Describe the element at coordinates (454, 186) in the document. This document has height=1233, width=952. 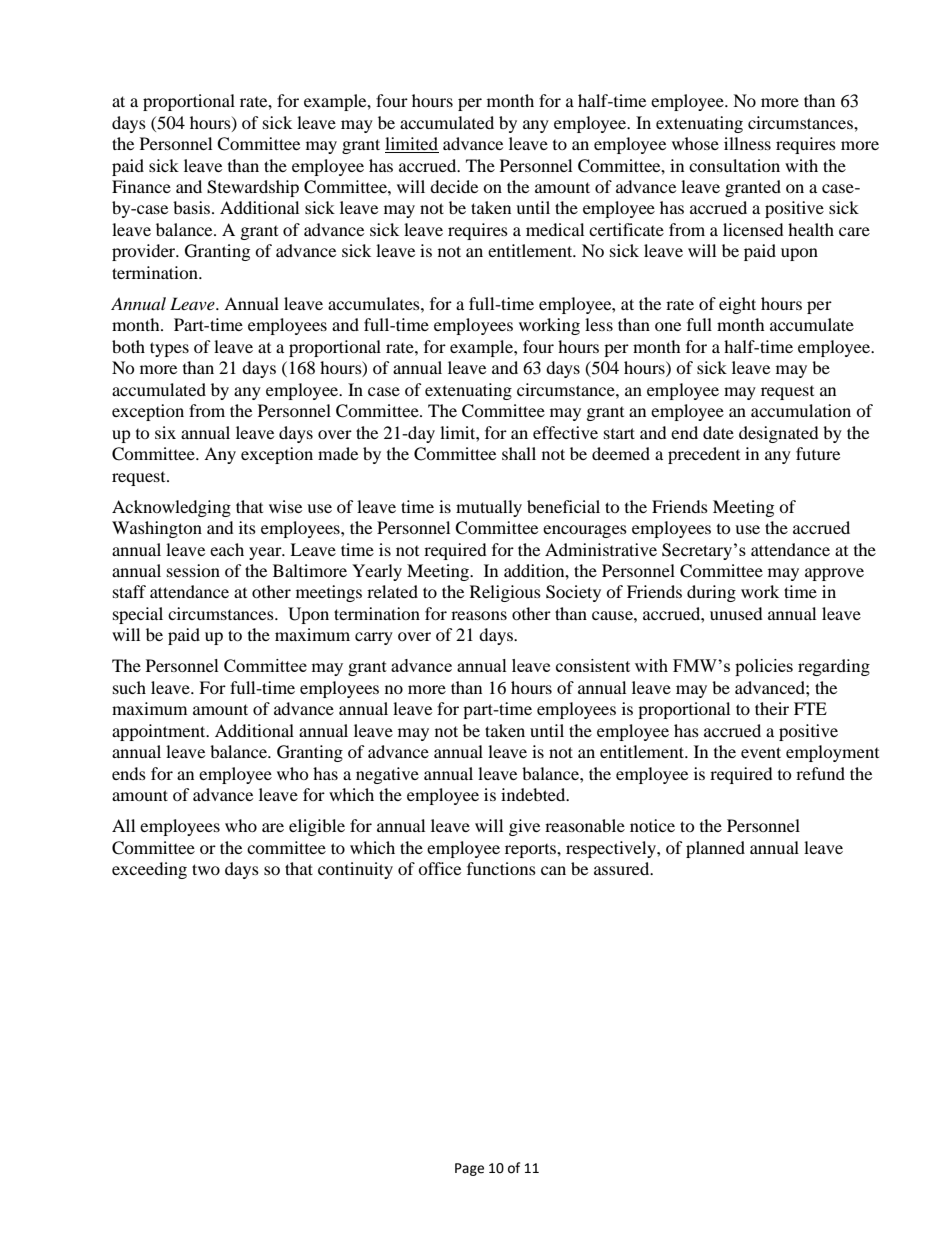
I see `decide` at that location.
